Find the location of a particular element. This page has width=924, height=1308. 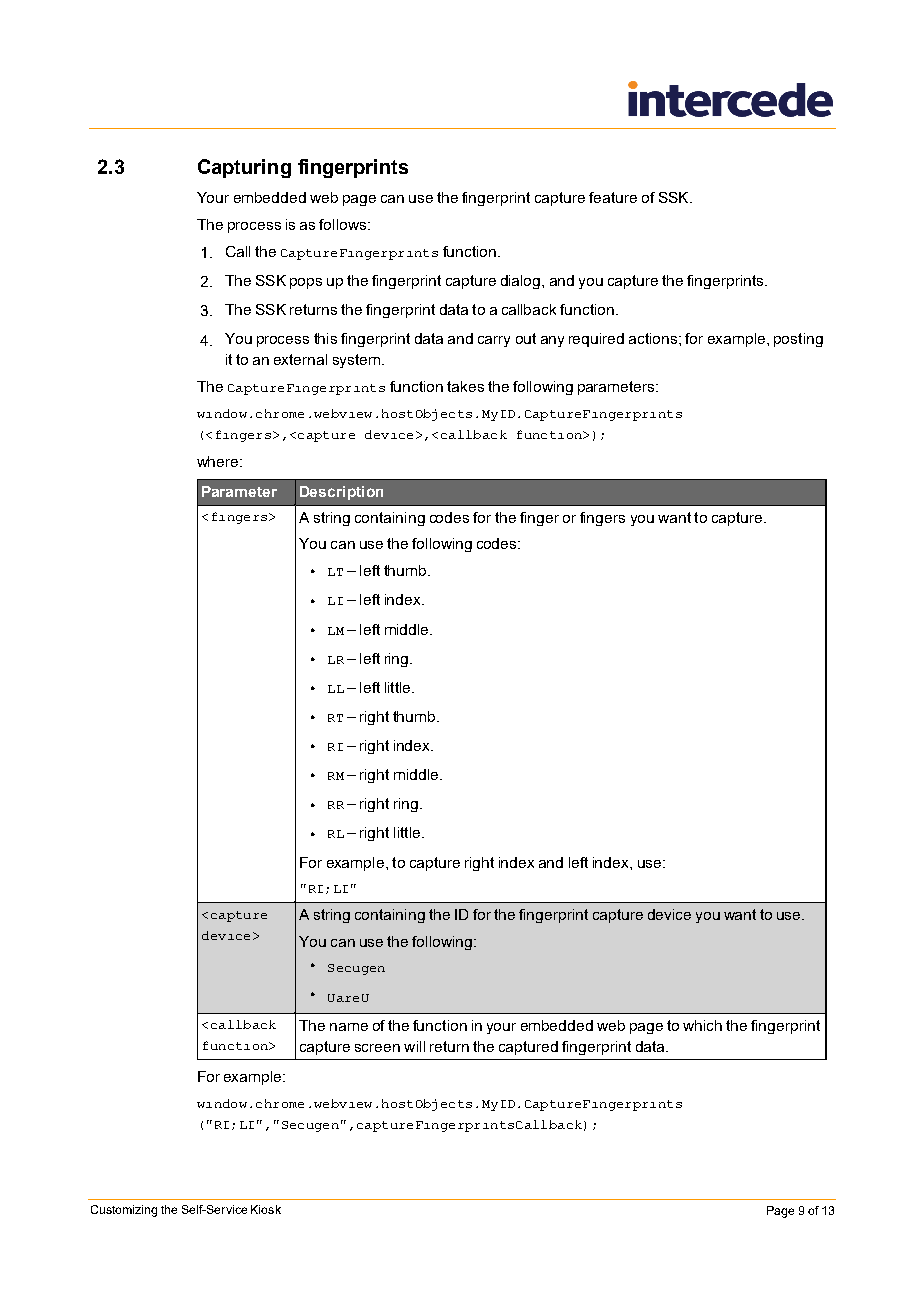

feature is located at coordinates (613, 197).
